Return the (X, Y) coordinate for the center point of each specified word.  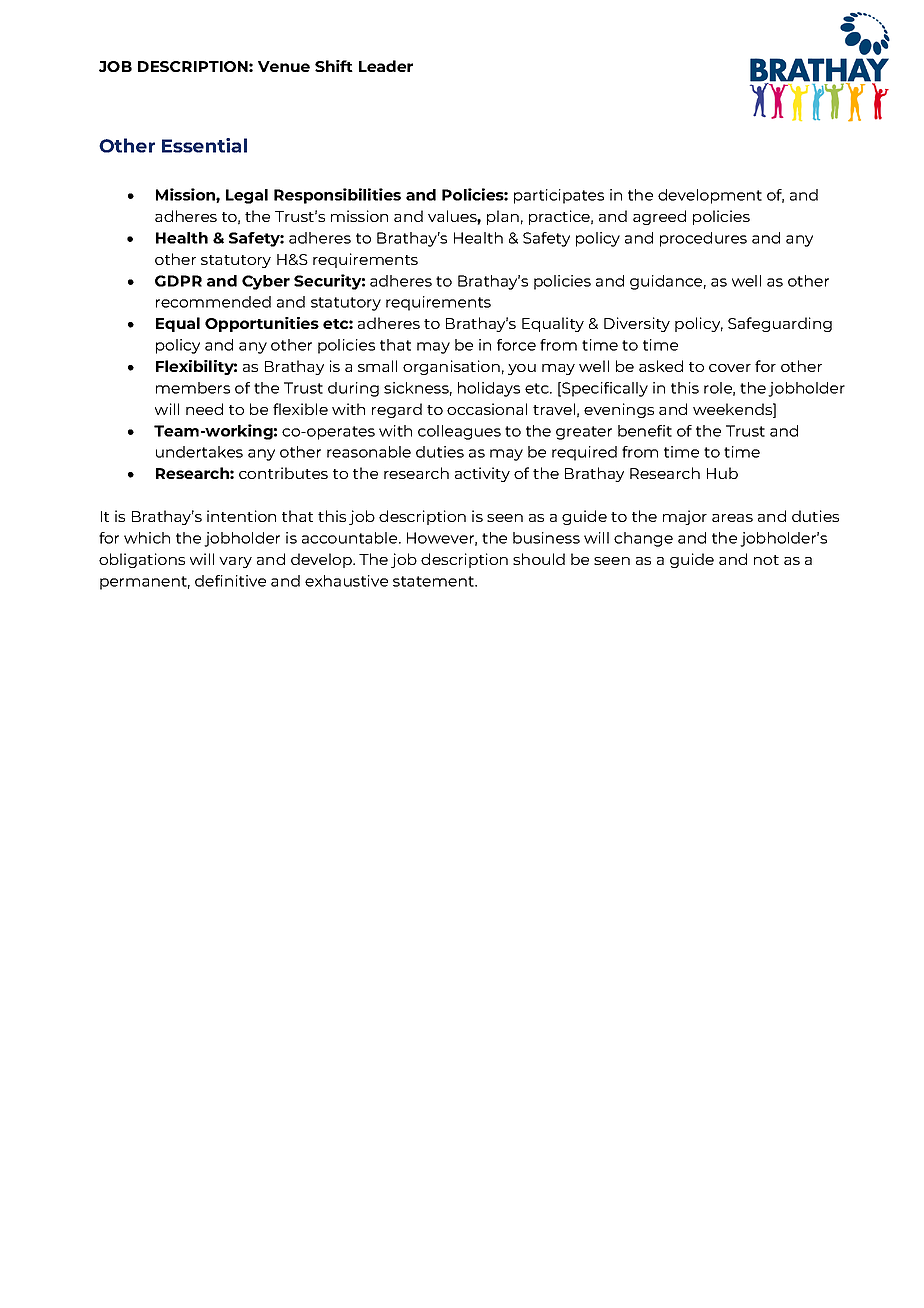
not (766, 560)
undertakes (199, 452)
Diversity (637, 324)
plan (503, 217)
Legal (247, 196)
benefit (645, 431)
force (516, 345)
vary (235, 562)
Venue (284, 66)
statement (434, 581)
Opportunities (262, 324)
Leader (386, 66)
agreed (659, 217)
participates (559, 196)
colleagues (459, 432)
